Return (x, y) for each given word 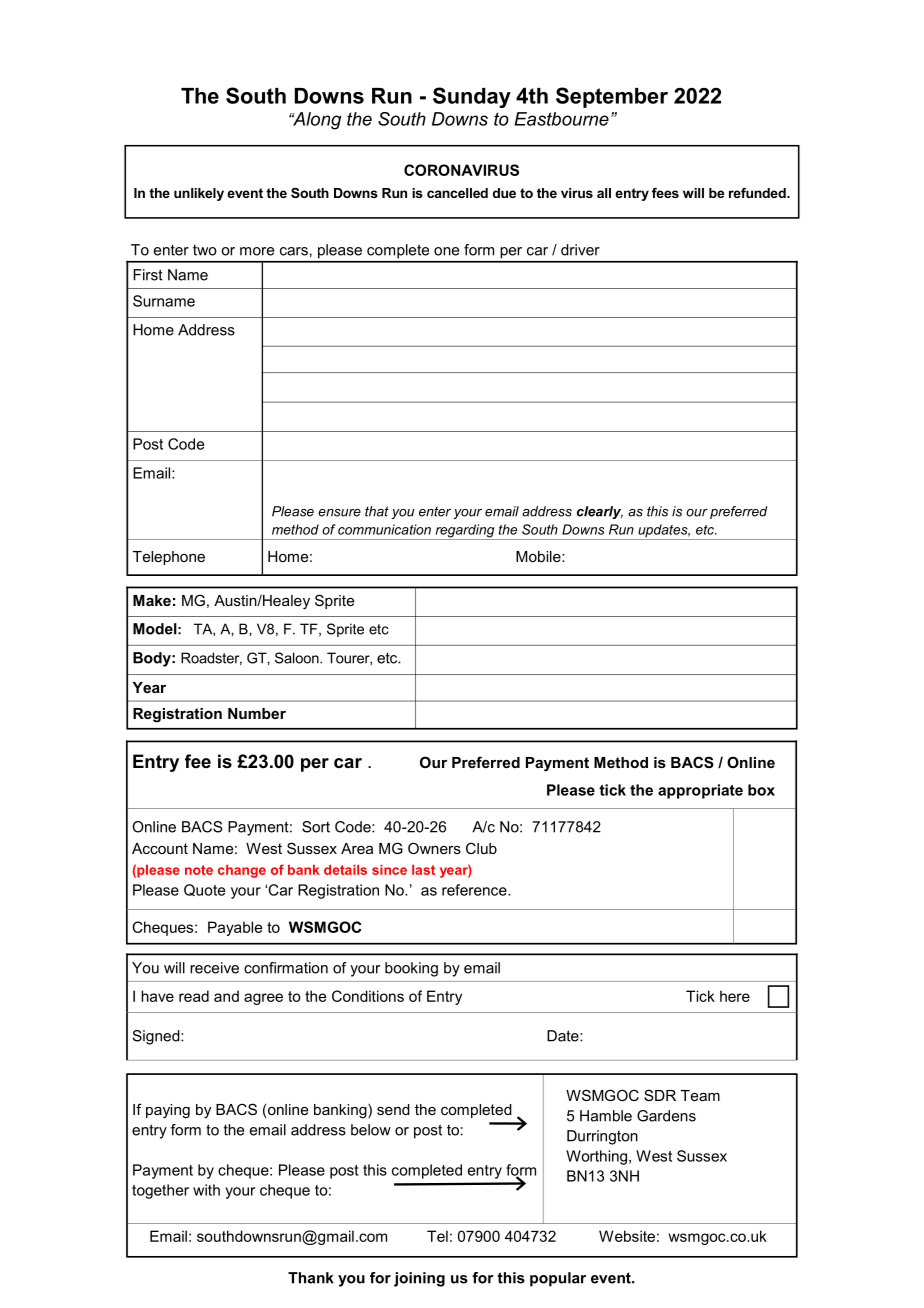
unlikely (199, 194)
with (206, 1190)
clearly (600, 512)
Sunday (472, 97)
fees (665, 193)
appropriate (700, 791)
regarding (465, 532)
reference (475, 890)
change (242, 871)
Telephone (169, 558)
